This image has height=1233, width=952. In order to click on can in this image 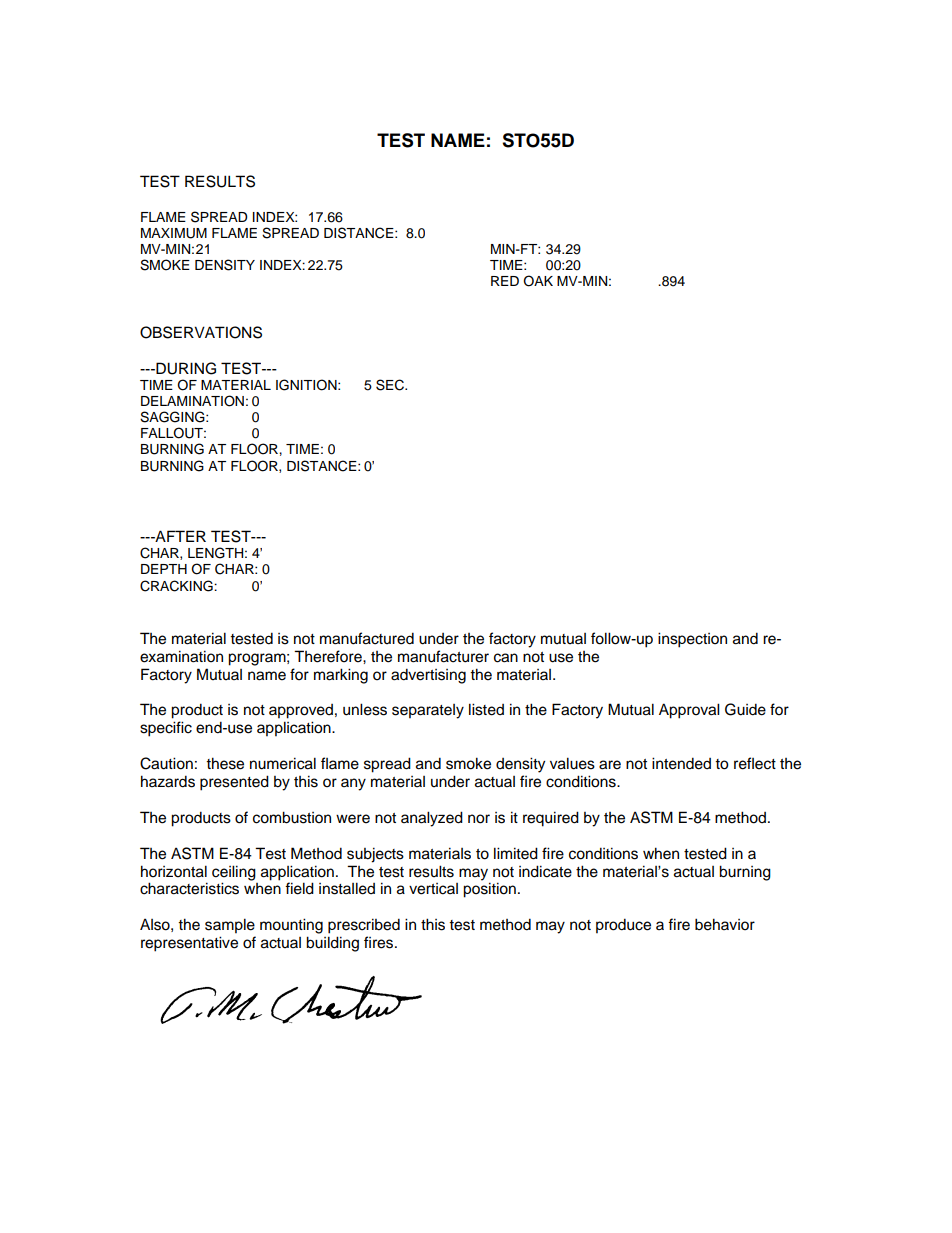, I will do `click(506, 658)`.
